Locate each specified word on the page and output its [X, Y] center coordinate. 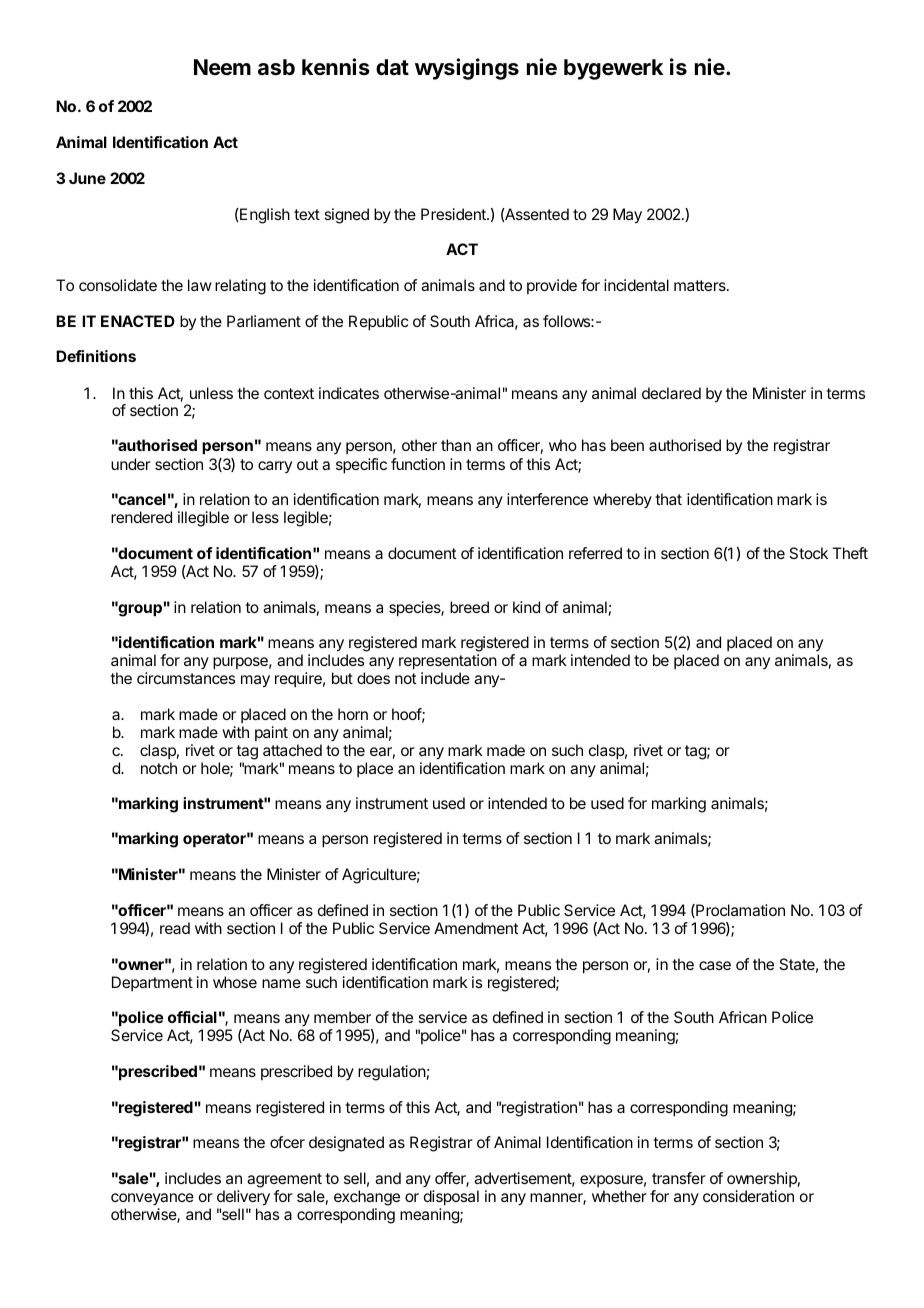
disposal [451, 1199]
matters [701, 285]
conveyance [152, 1201]
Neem [222, 67]
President [454, 214]
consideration [748, 1196]
